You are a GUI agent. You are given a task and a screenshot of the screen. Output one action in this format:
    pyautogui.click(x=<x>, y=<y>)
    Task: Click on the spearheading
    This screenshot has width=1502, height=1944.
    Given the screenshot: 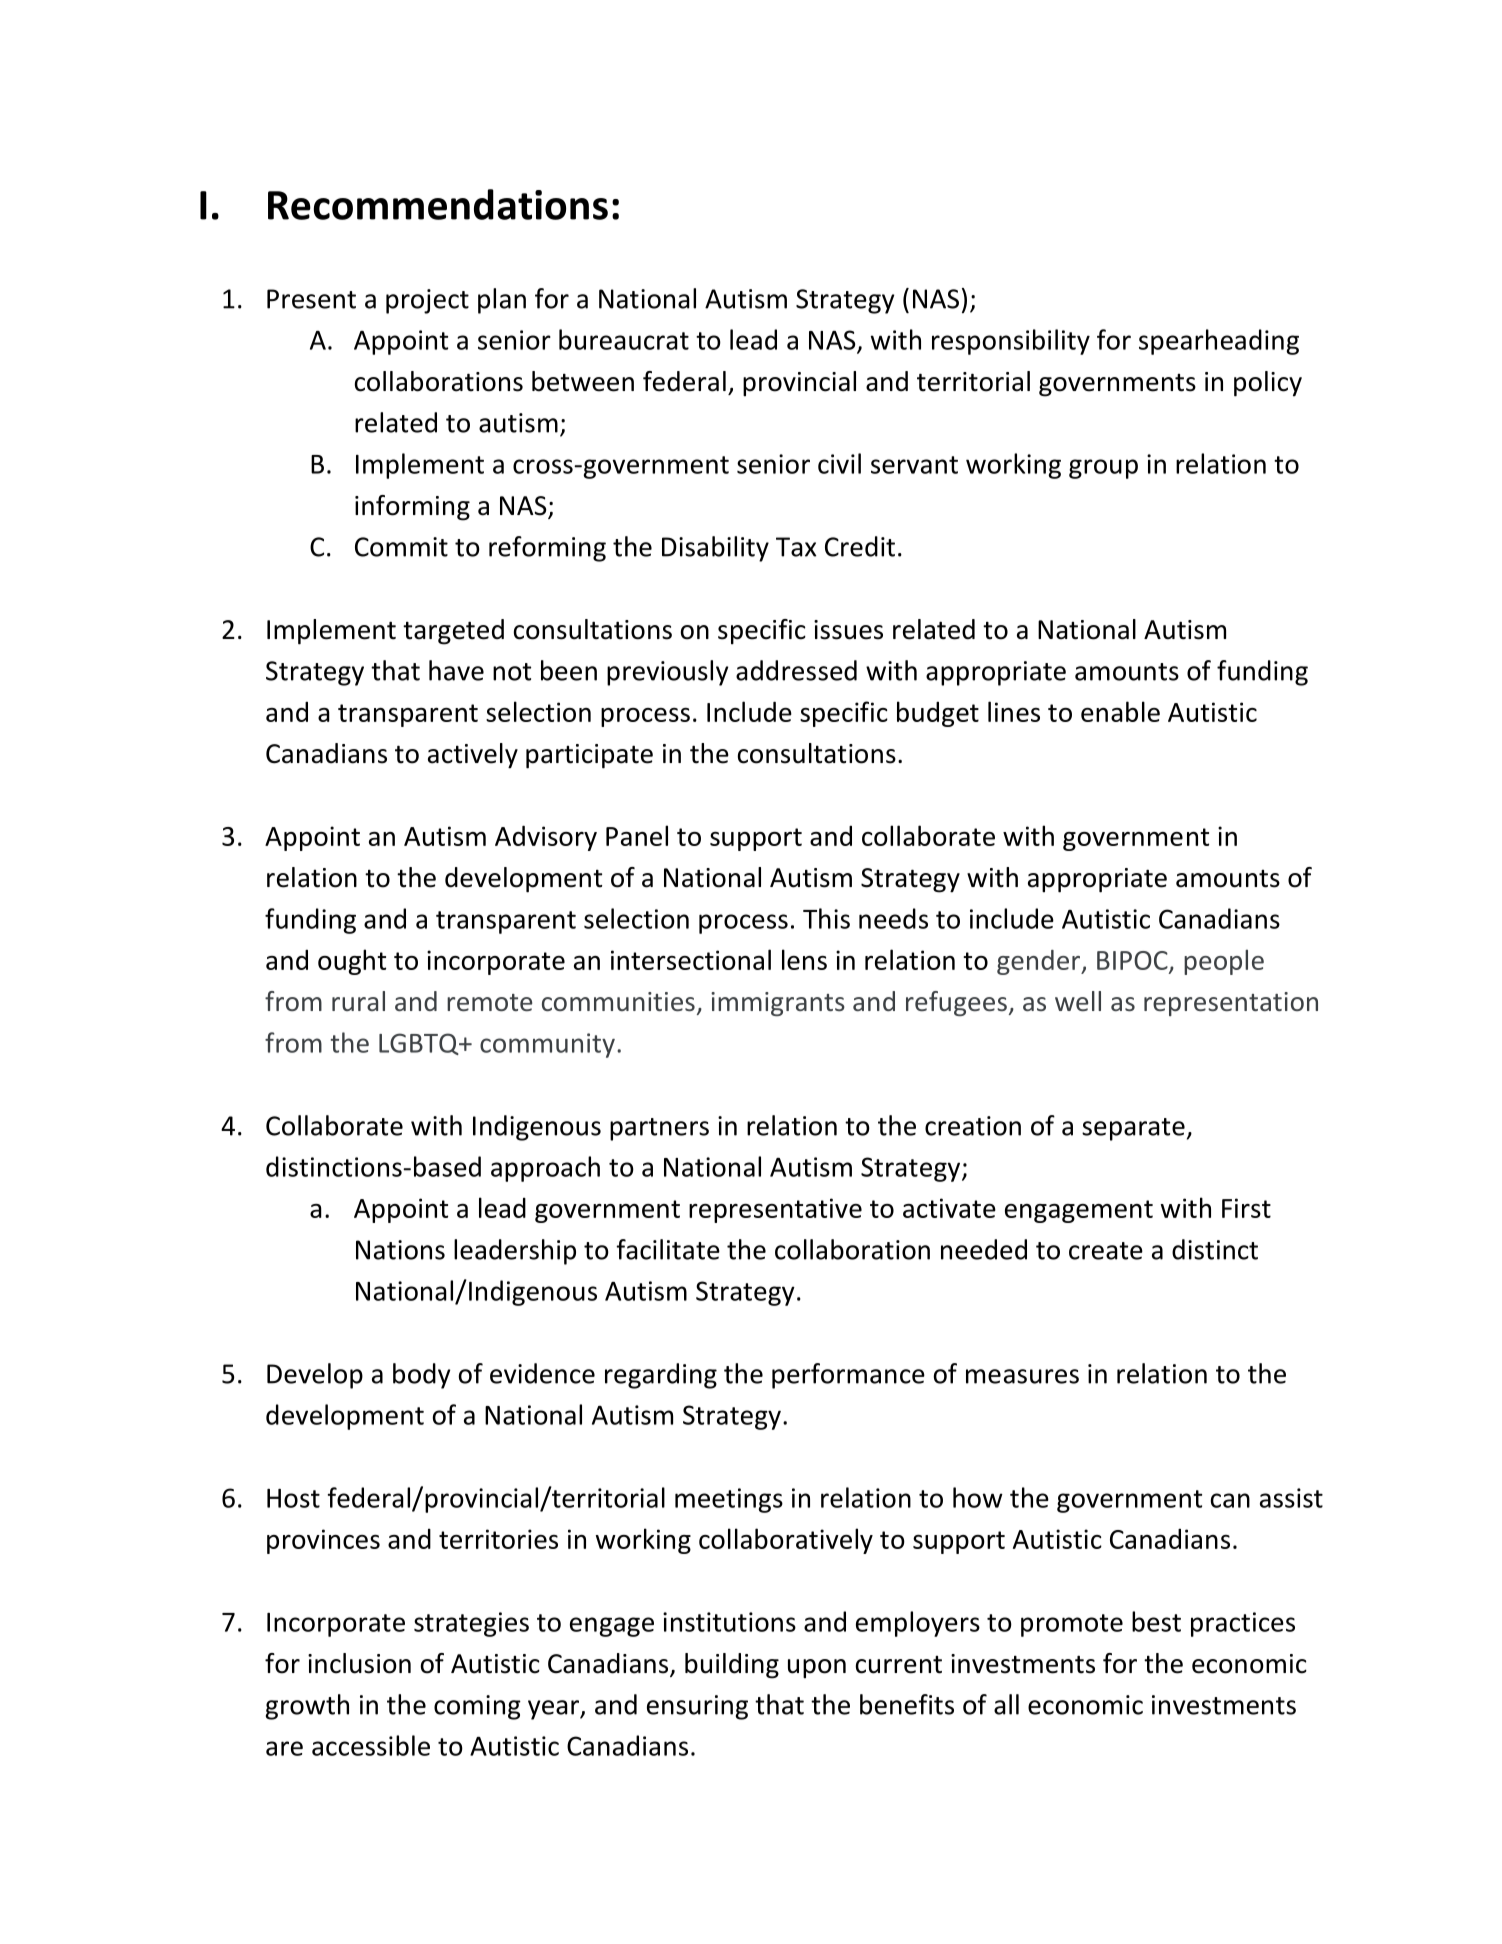 What is the action you would take?
    pyautogui.click(x=1219, y=342)
